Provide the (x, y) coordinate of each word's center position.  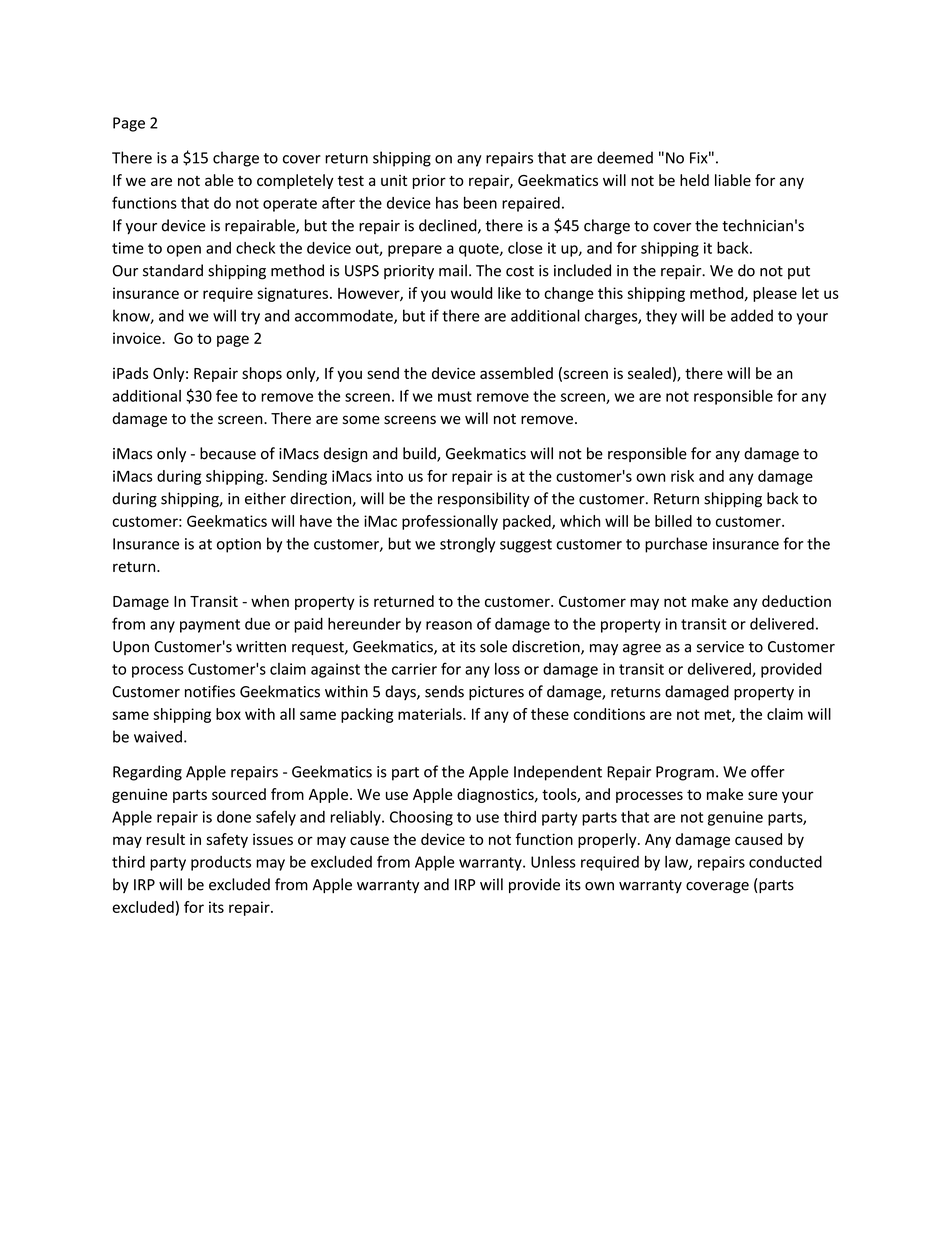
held (694, 180)
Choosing (421, 818)
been (480, 203)
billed (673, 521)
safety (227, 840)
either (265, 498)
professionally (450, 522)
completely (295, 181)
